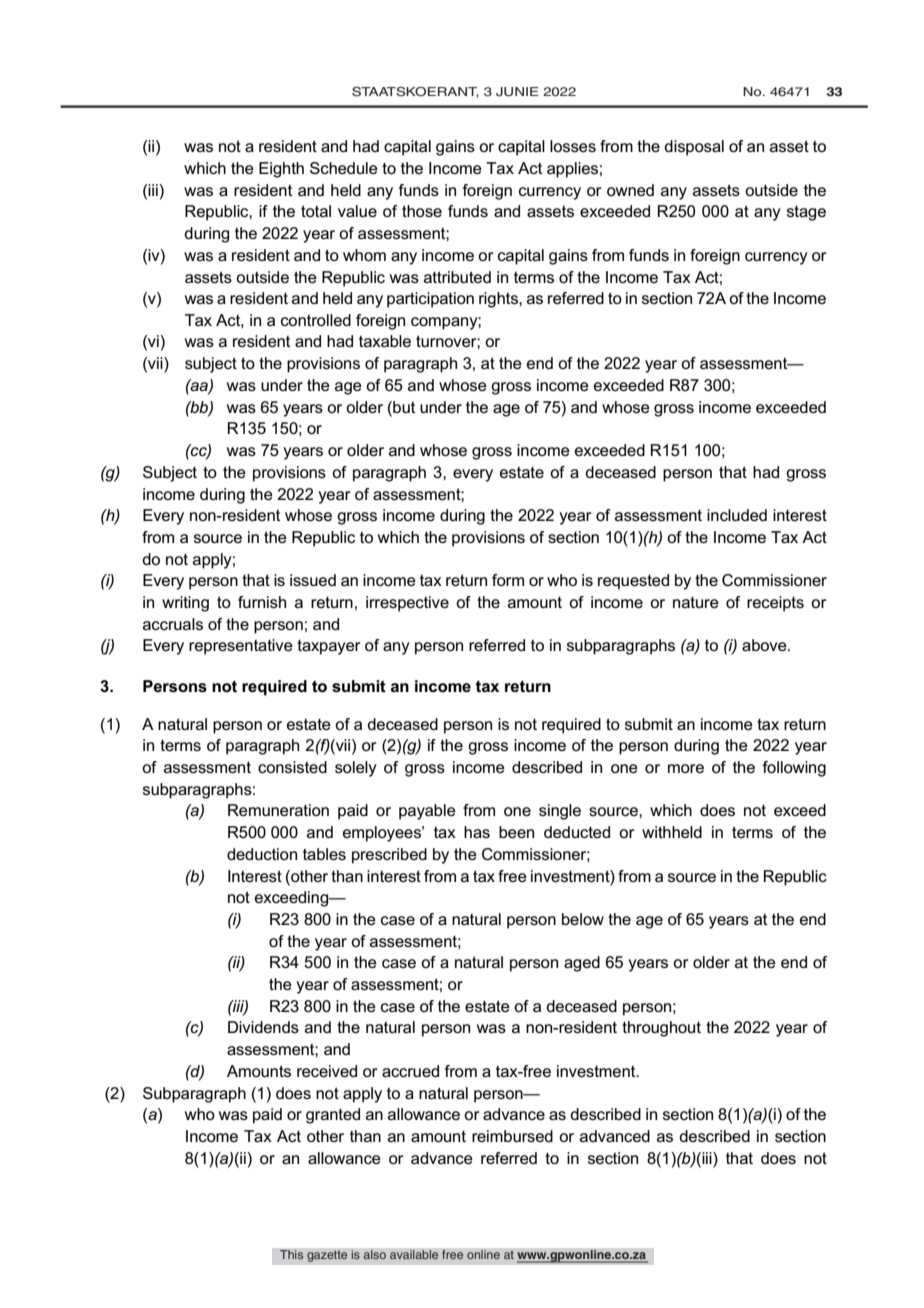 The width and height of the page is (924, 1308). What do you see at coordinates (765, 645) in the page?
I see `above` at bounding box center [765, 645].
